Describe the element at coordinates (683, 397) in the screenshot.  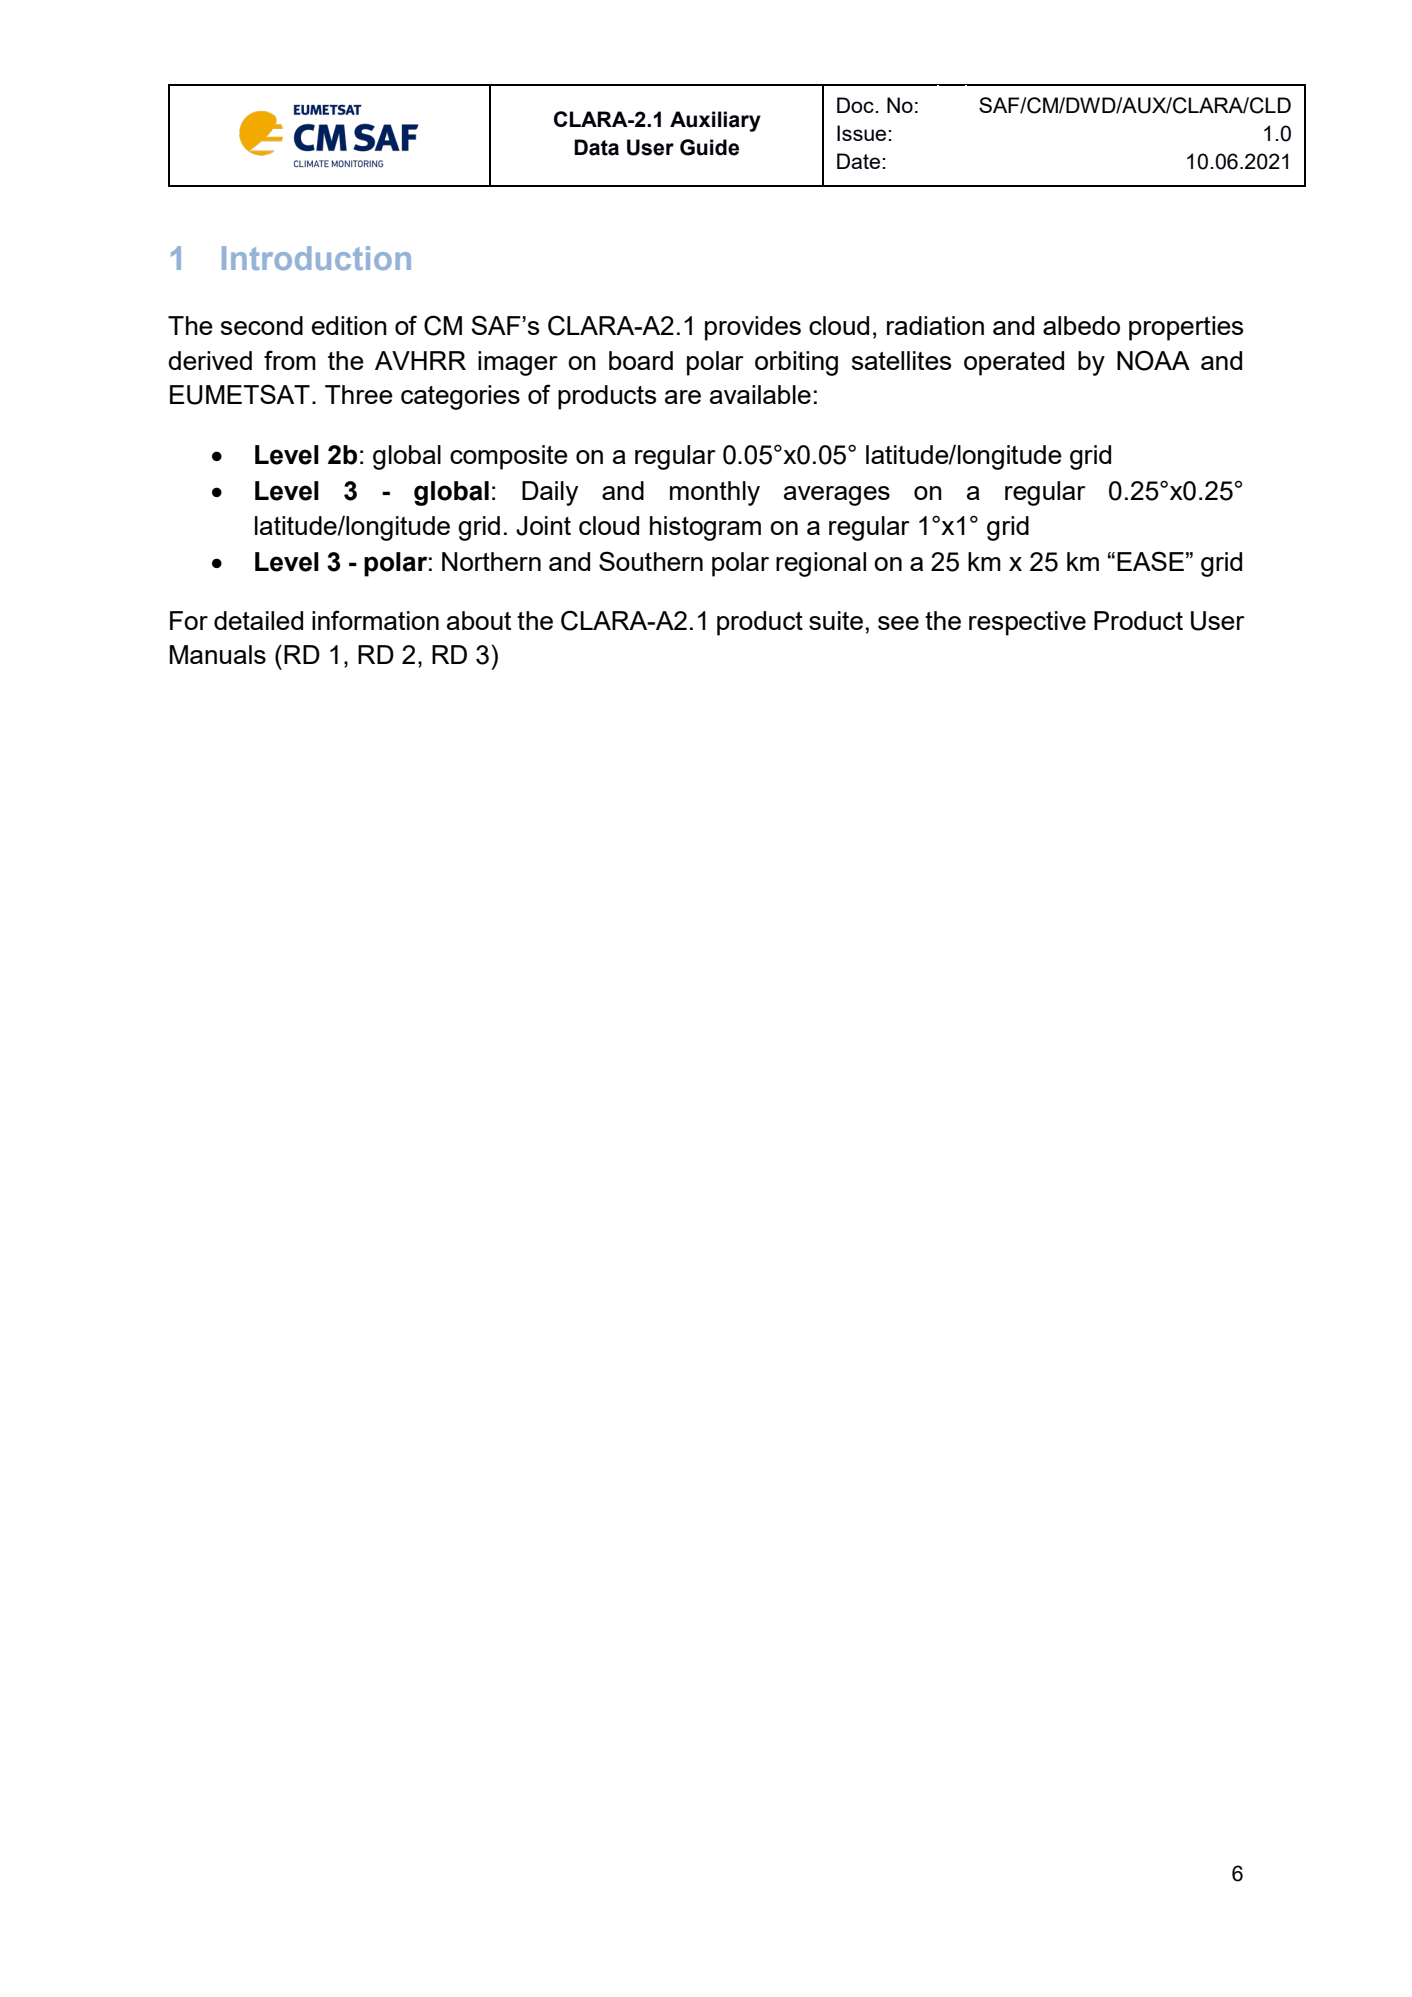
I see `are` at that location.
